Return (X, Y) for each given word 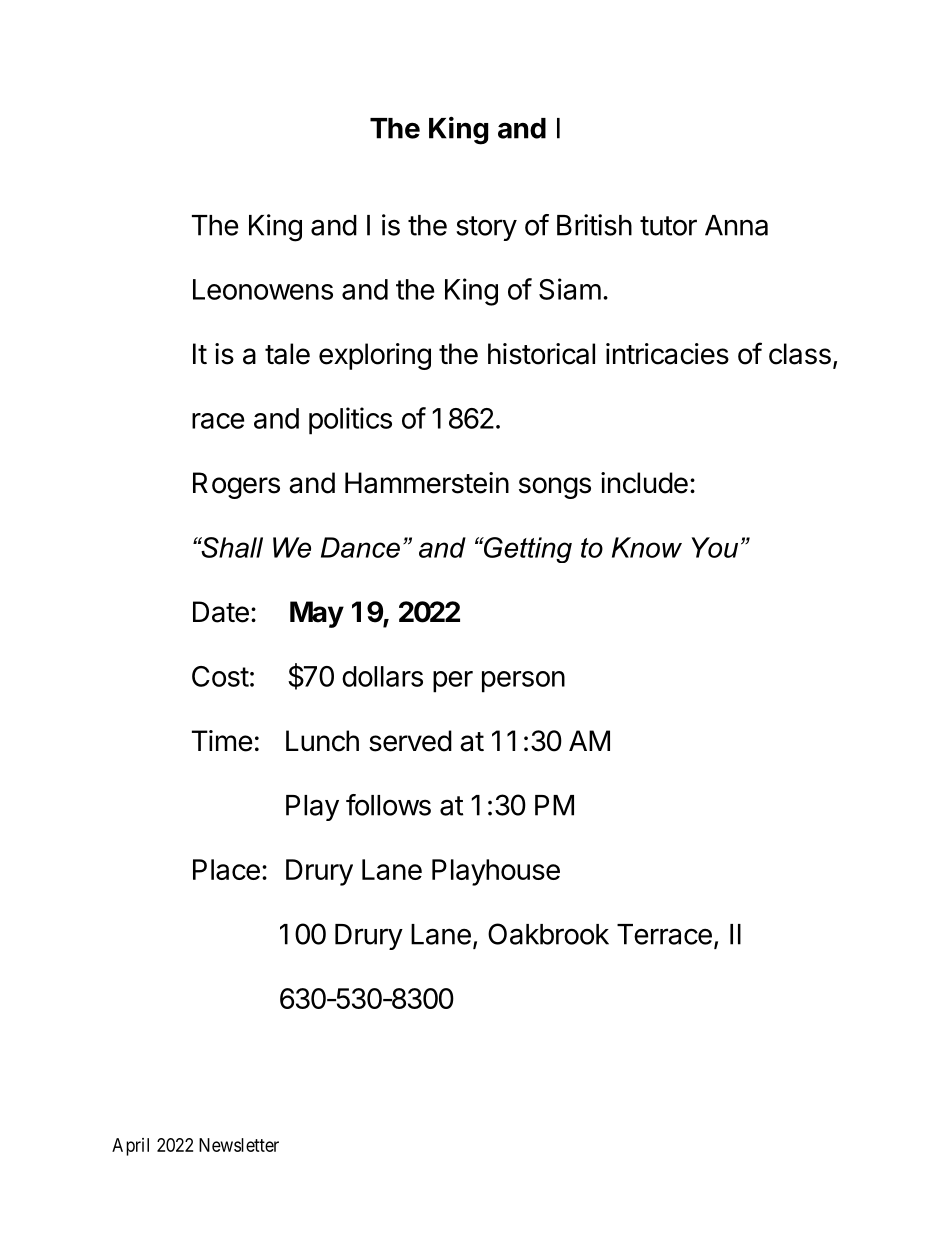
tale (287, 354)
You (715, 547)
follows (388, 805)
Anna (736, 225)
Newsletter (239, 1145)
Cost (220, 676)
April (130, 1147)
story (486, 228)
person (523, 682)
